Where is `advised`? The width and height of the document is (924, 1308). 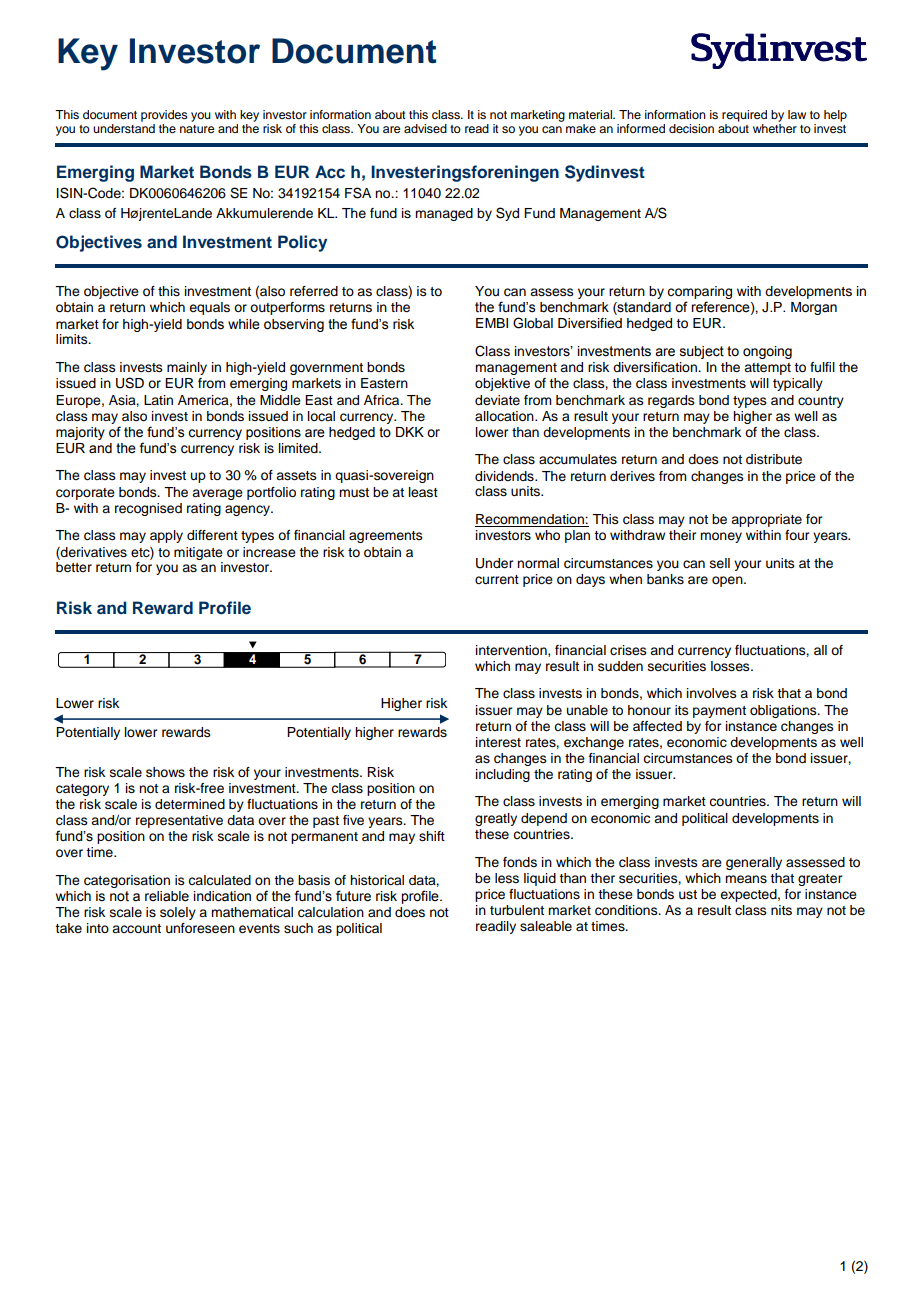
advised is located at coordinates (425, 128).
